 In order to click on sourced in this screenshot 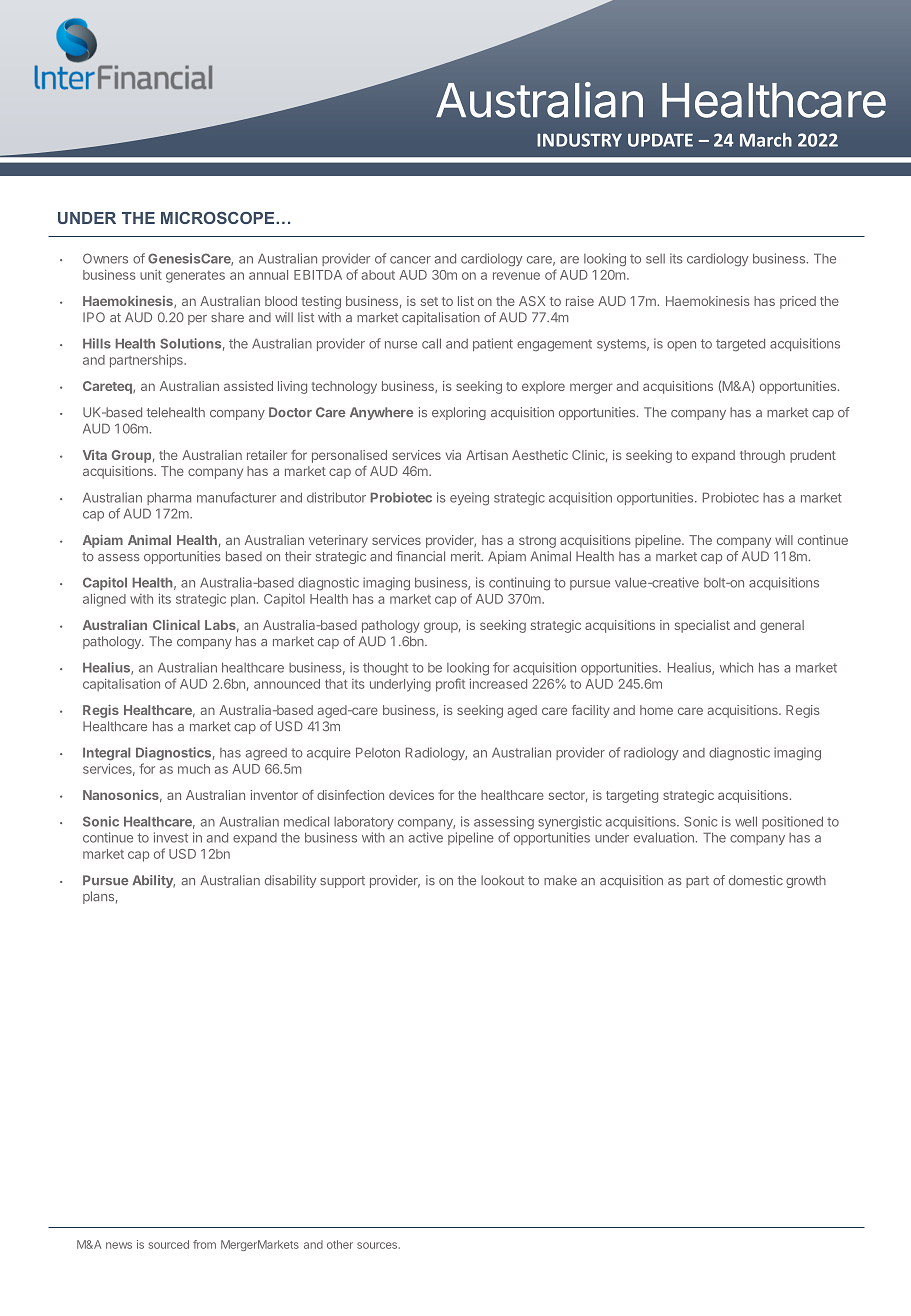, I will do `click(169, 1244)`.
